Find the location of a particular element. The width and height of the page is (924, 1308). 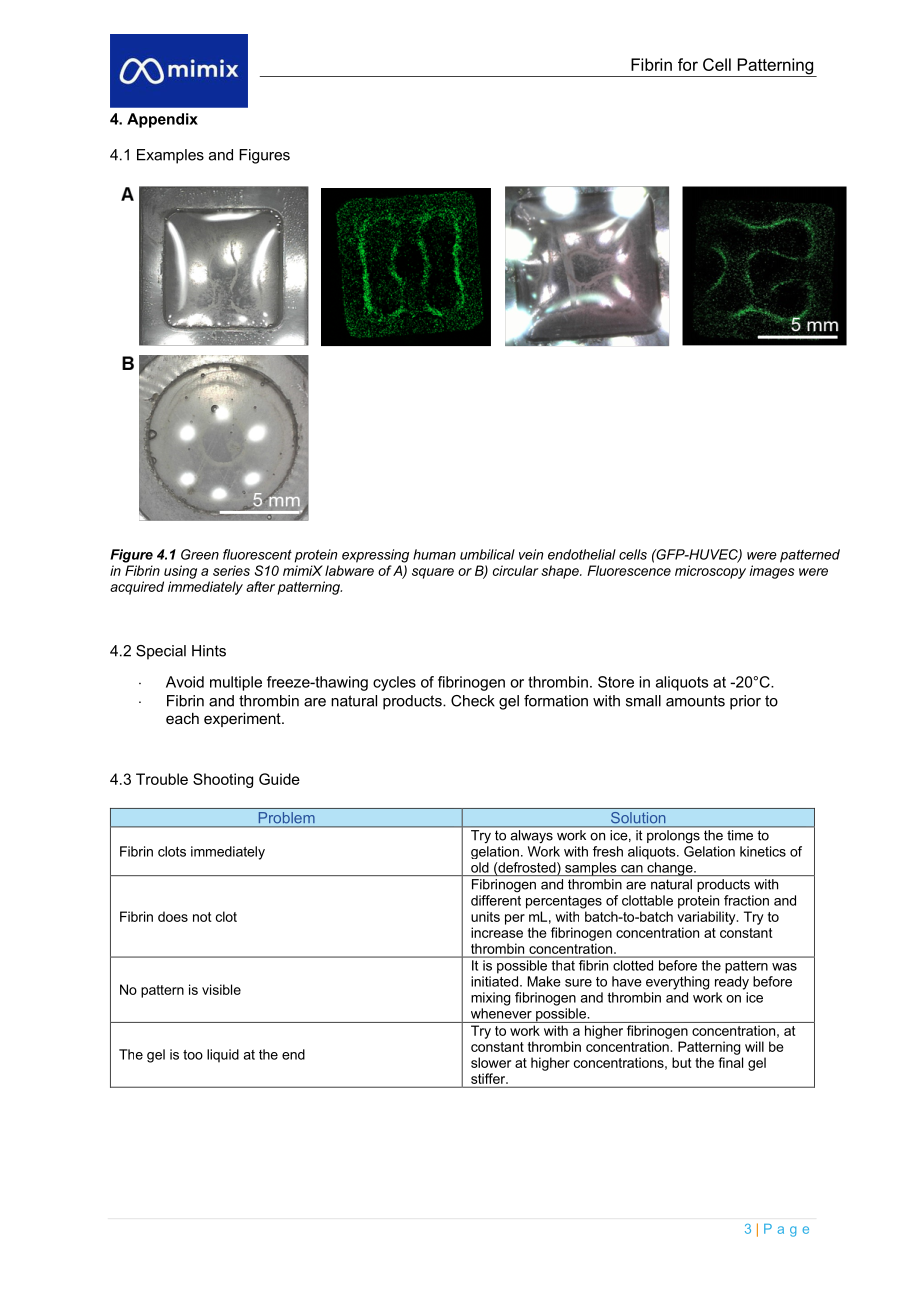

Page is located at coordinates (786, 1230).
